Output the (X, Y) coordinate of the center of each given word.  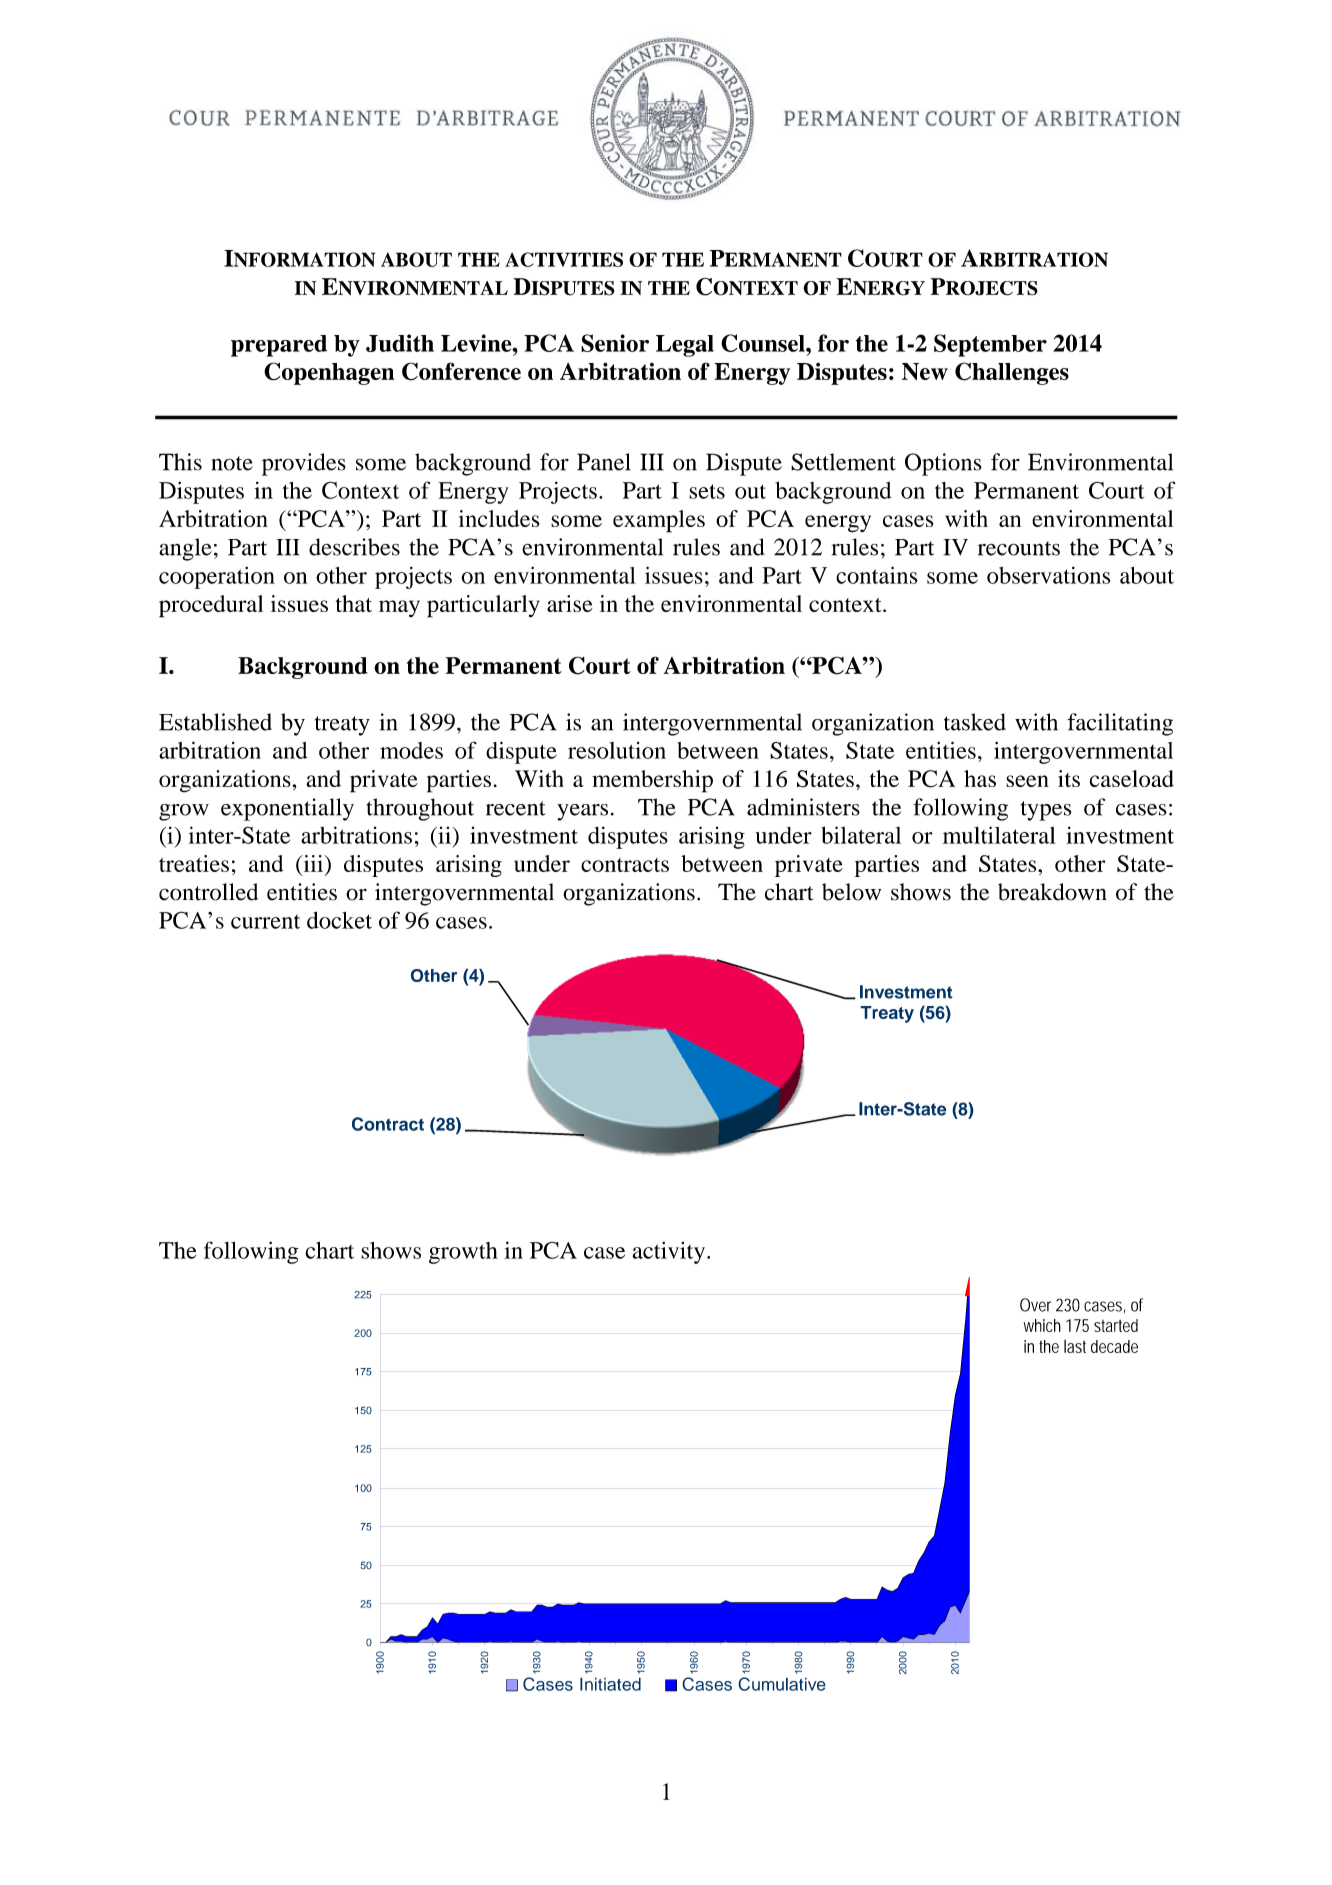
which (1042, 1325)
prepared (279, 346)
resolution (617, 750)
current (265, 922)
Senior (615, 343)
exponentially (287, 809)
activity (670, 1252)
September (990, 345)
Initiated (610, 1684)
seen (1027, 781)
